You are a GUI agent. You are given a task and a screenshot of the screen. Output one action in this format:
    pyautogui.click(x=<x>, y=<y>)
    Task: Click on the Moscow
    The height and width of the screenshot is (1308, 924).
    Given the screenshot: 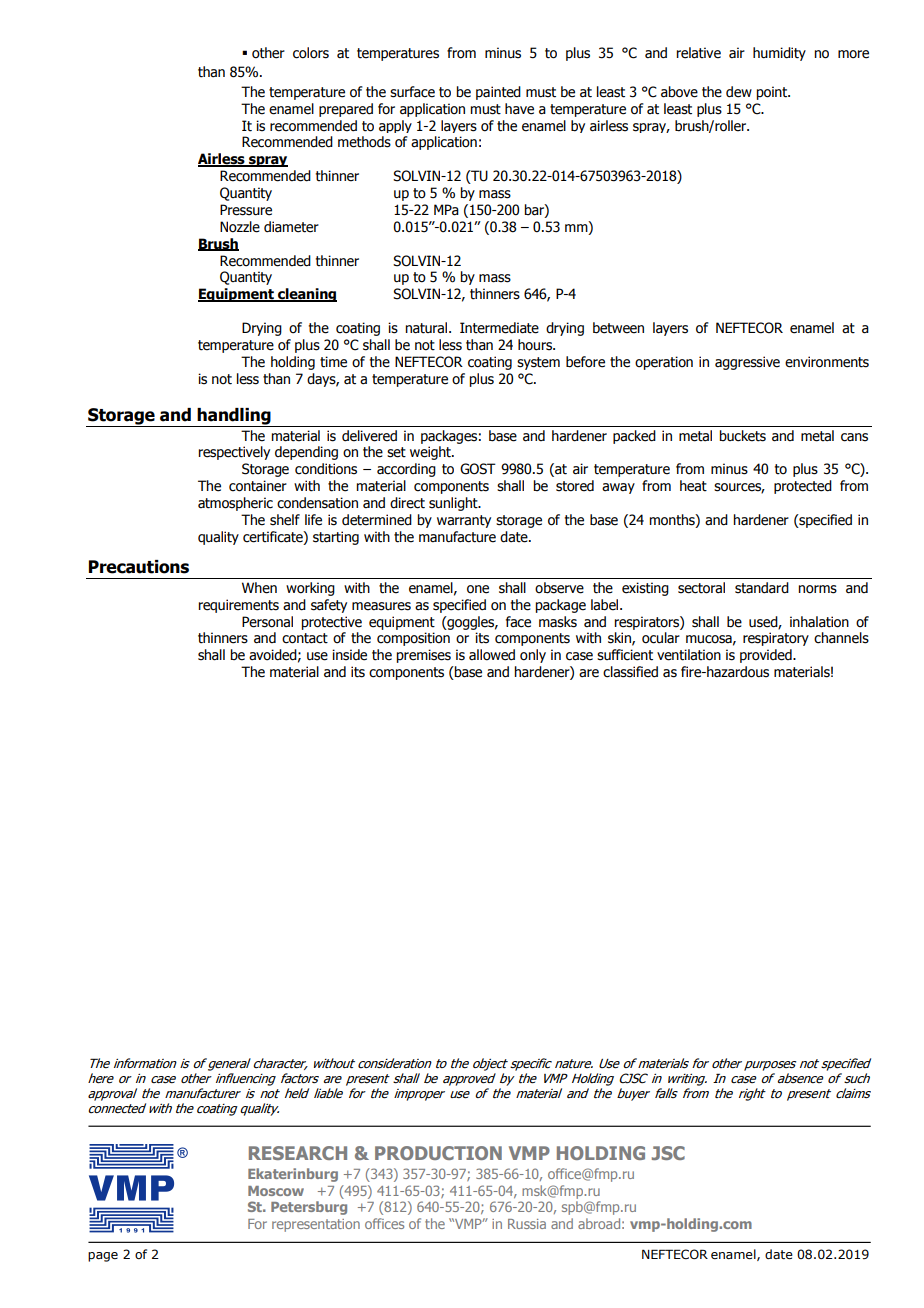 What is the action you would take?
    pyautogui.click(x=276, y=1191)
